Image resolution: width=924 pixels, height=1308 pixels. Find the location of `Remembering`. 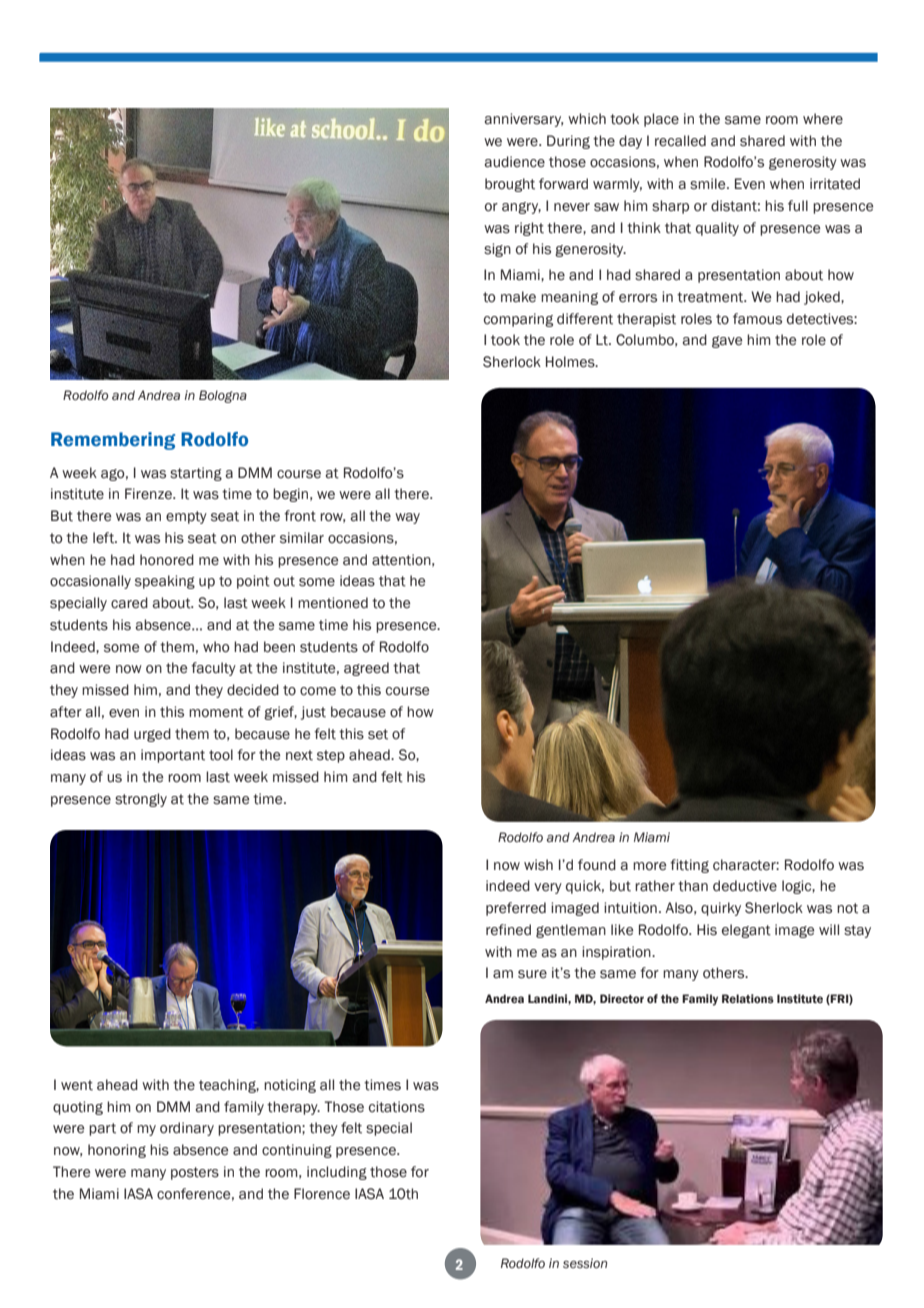

Remembering is located at coordinates (113, 441).
